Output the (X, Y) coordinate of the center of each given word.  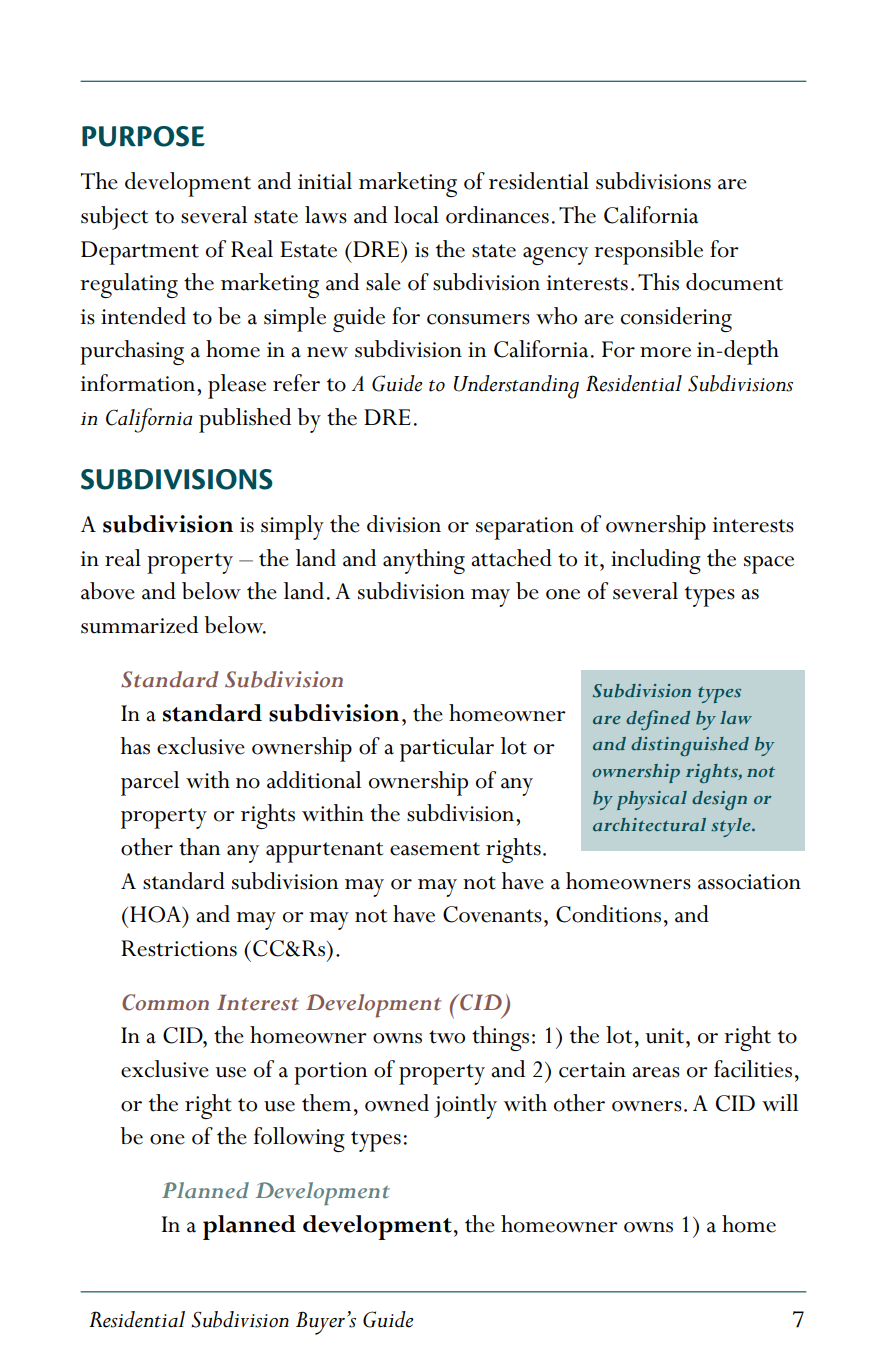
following (299, 1139)
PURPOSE (143, 136)
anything (424, 561)
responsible (648, 252)
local (416, 215)
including (656, 561)
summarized (139, 625)
